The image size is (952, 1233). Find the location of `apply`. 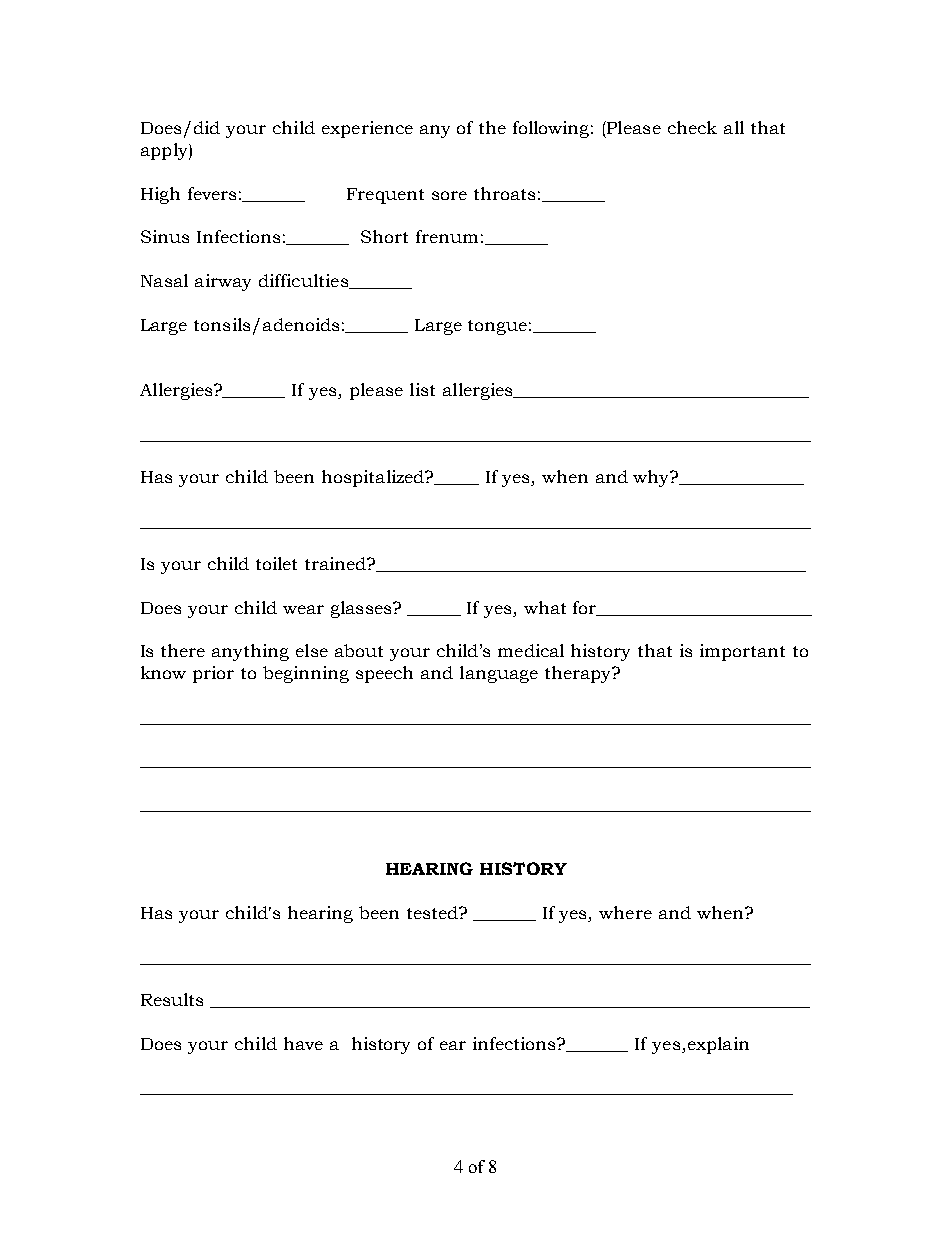

apply is located at coordinates (165, 151).
